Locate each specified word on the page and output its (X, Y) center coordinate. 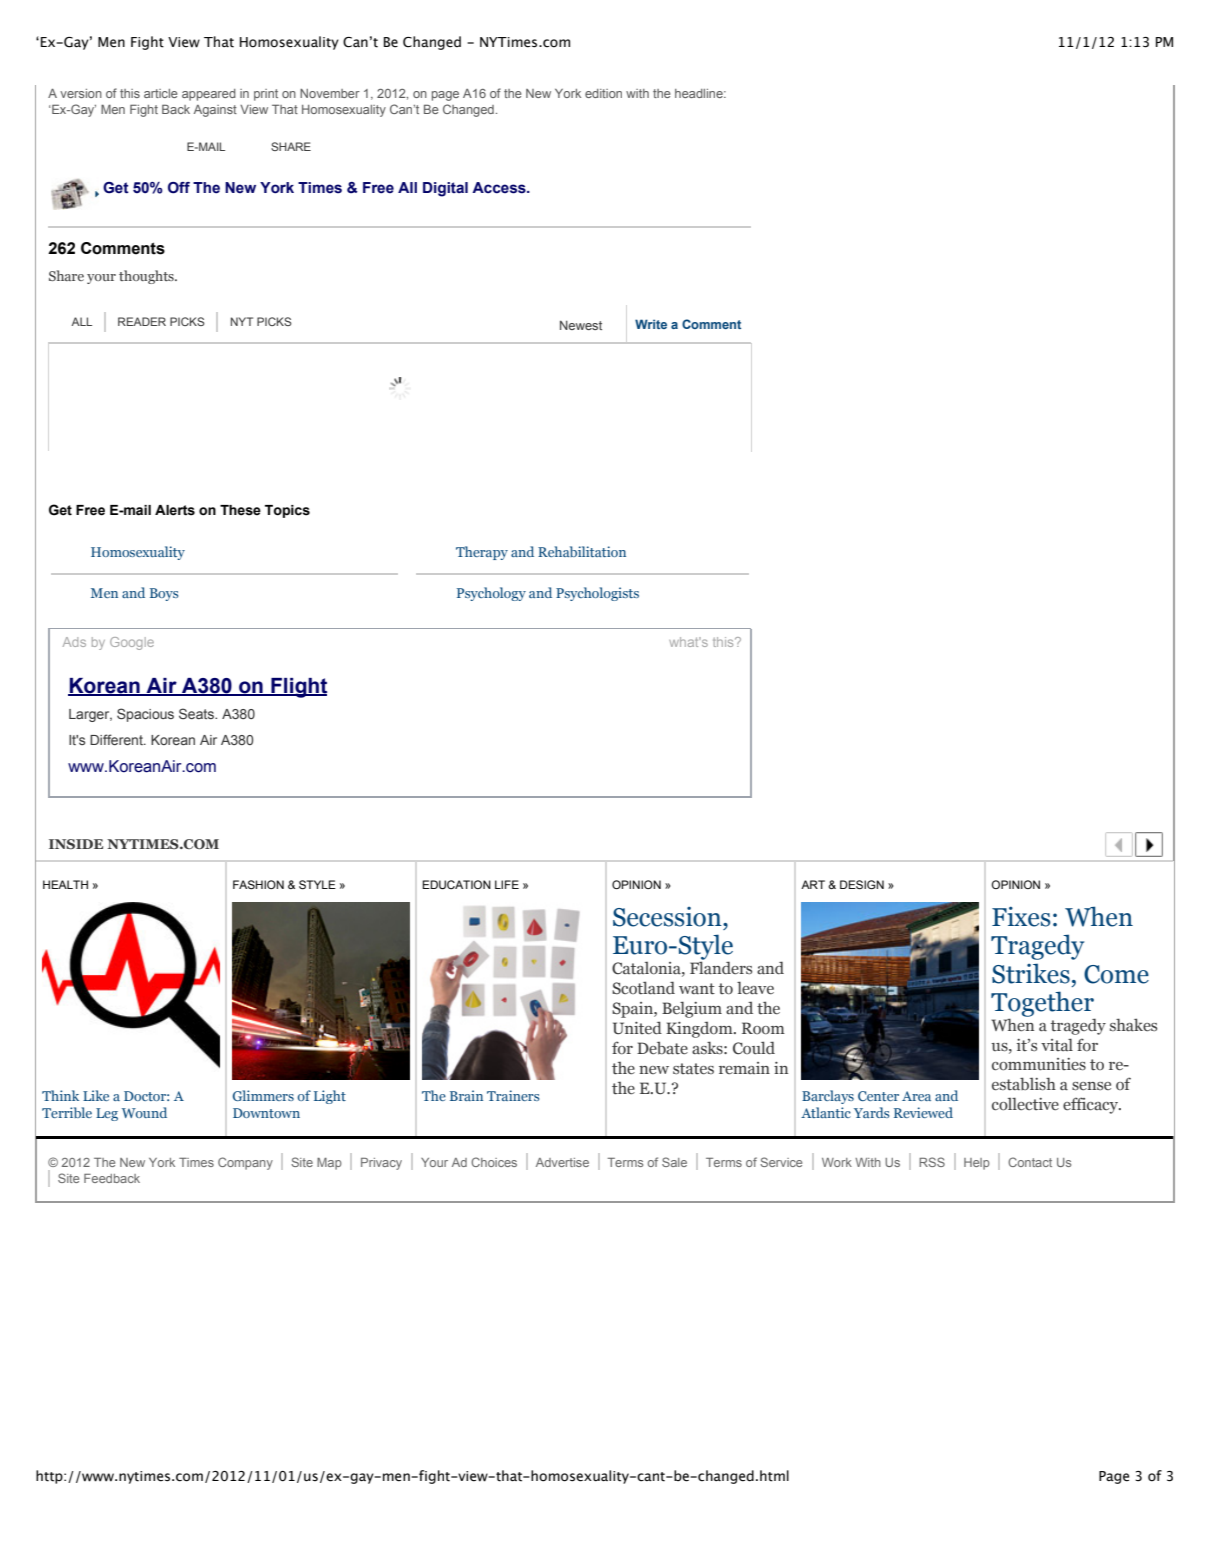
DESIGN (862, 884)
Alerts (175, 510)
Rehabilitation (582, 551)
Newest (581, 325)
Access (500, 188)
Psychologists (597, 594)
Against (215, 111)
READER (142, 321)
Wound (144, 1112)
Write (651, 324)
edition (603, 93)
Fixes (1021, 916)
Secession (668, 917)
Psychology (491, 594)
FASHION (258, 884)
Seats (197, 713)
